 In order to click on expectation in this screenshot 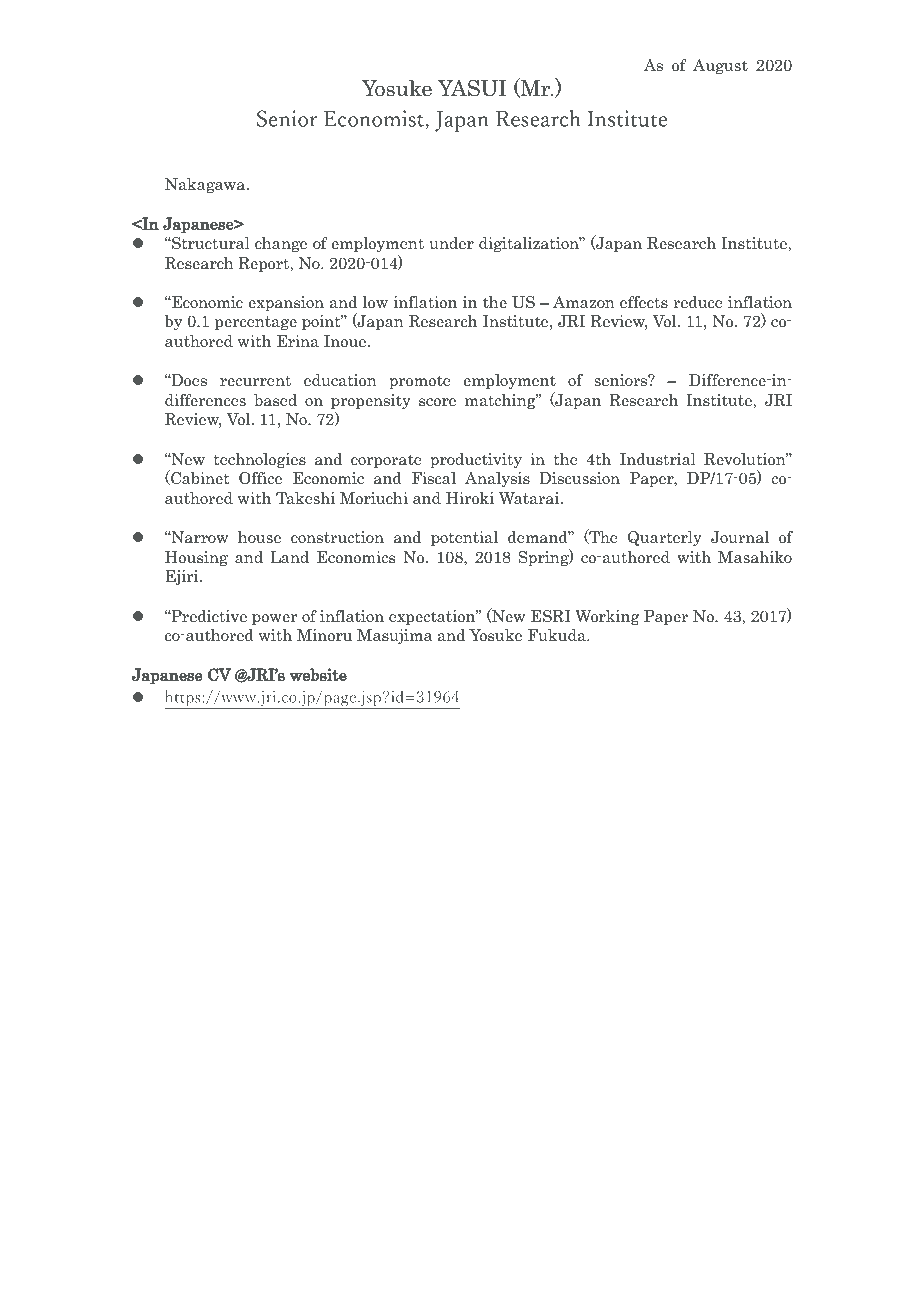, I will do `click(433, 617)`.
